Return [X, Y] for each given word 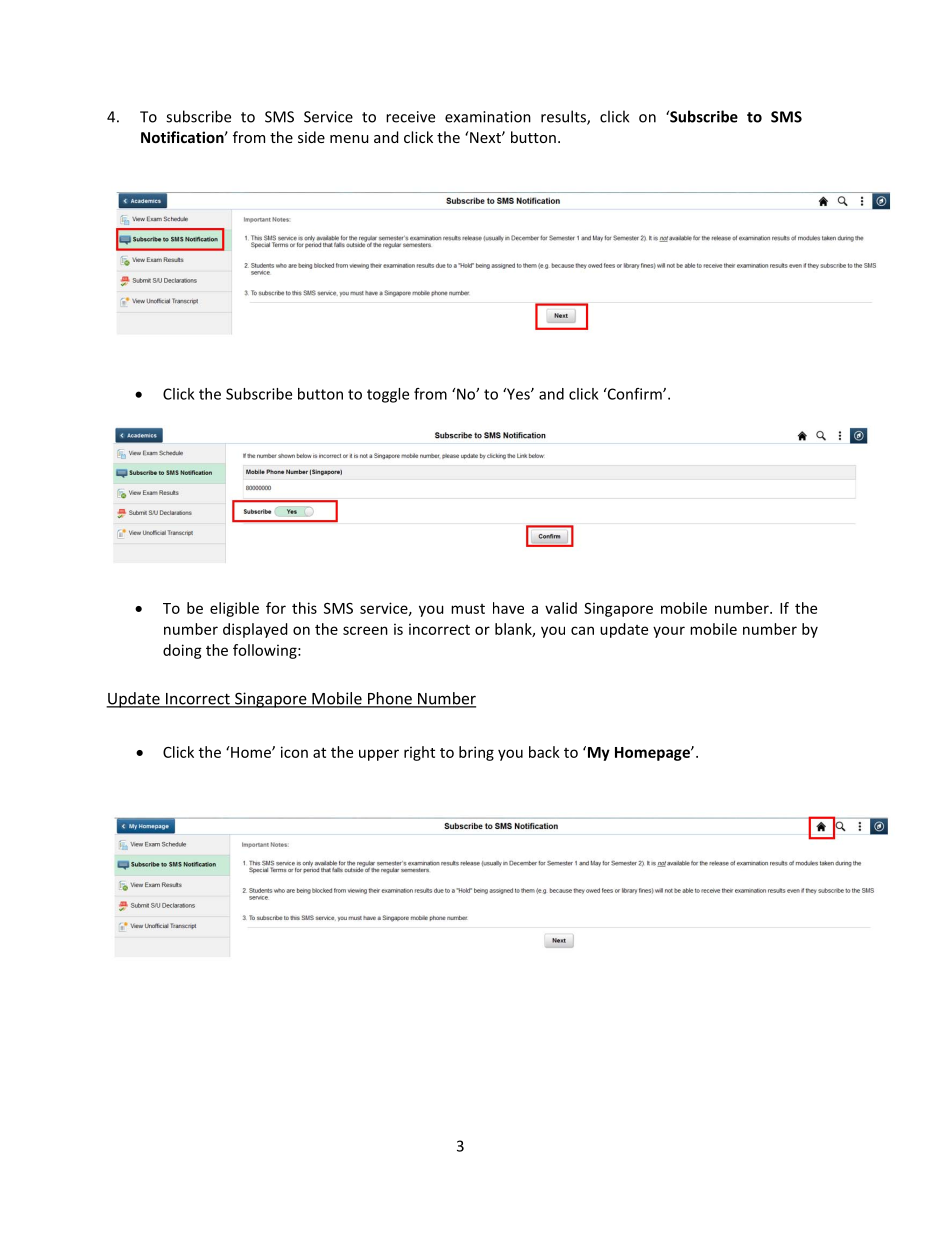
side [311, 137]
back [544, 752]
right [419, 753]
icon [294, 752]
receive [410, 117]
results [564, 117]
